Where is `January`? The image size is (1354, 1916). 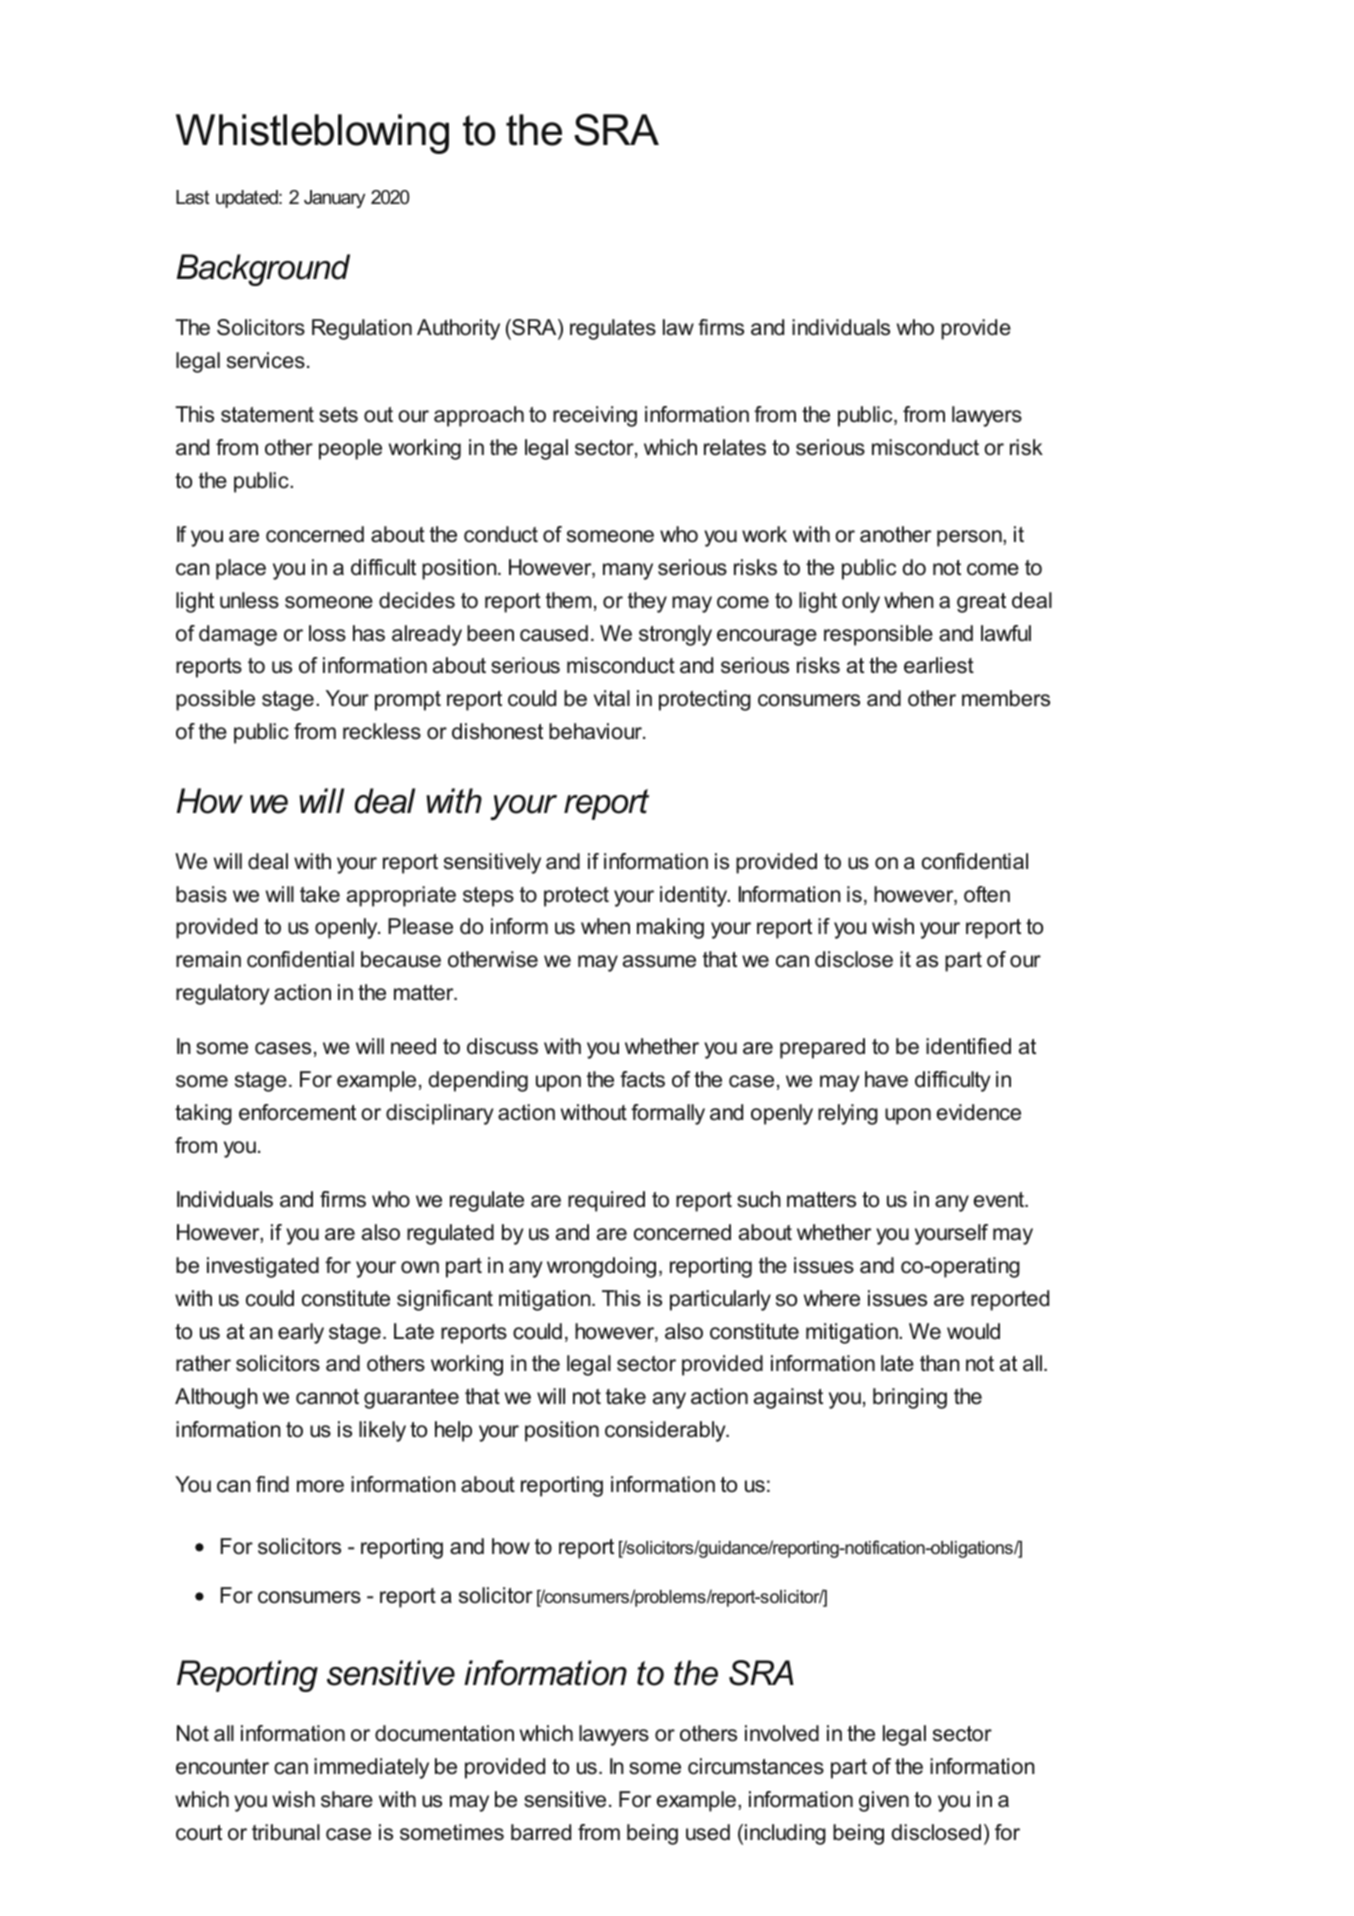 January is located at coordinates (334, 199).
